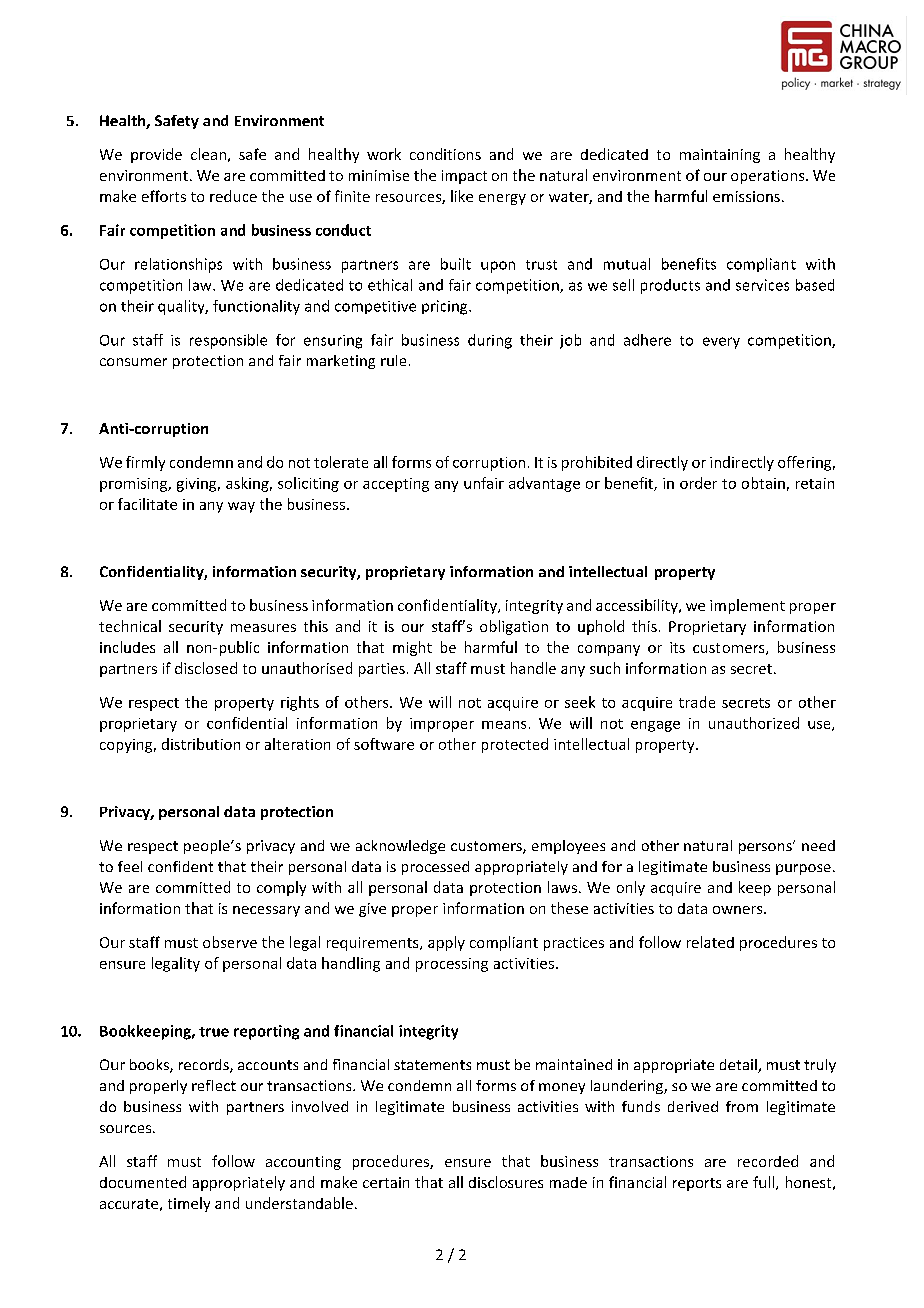 This image has width=924, height=1308. Describe the element at coordinates (206, 668) in the image. I see `disclosed` at that location.
